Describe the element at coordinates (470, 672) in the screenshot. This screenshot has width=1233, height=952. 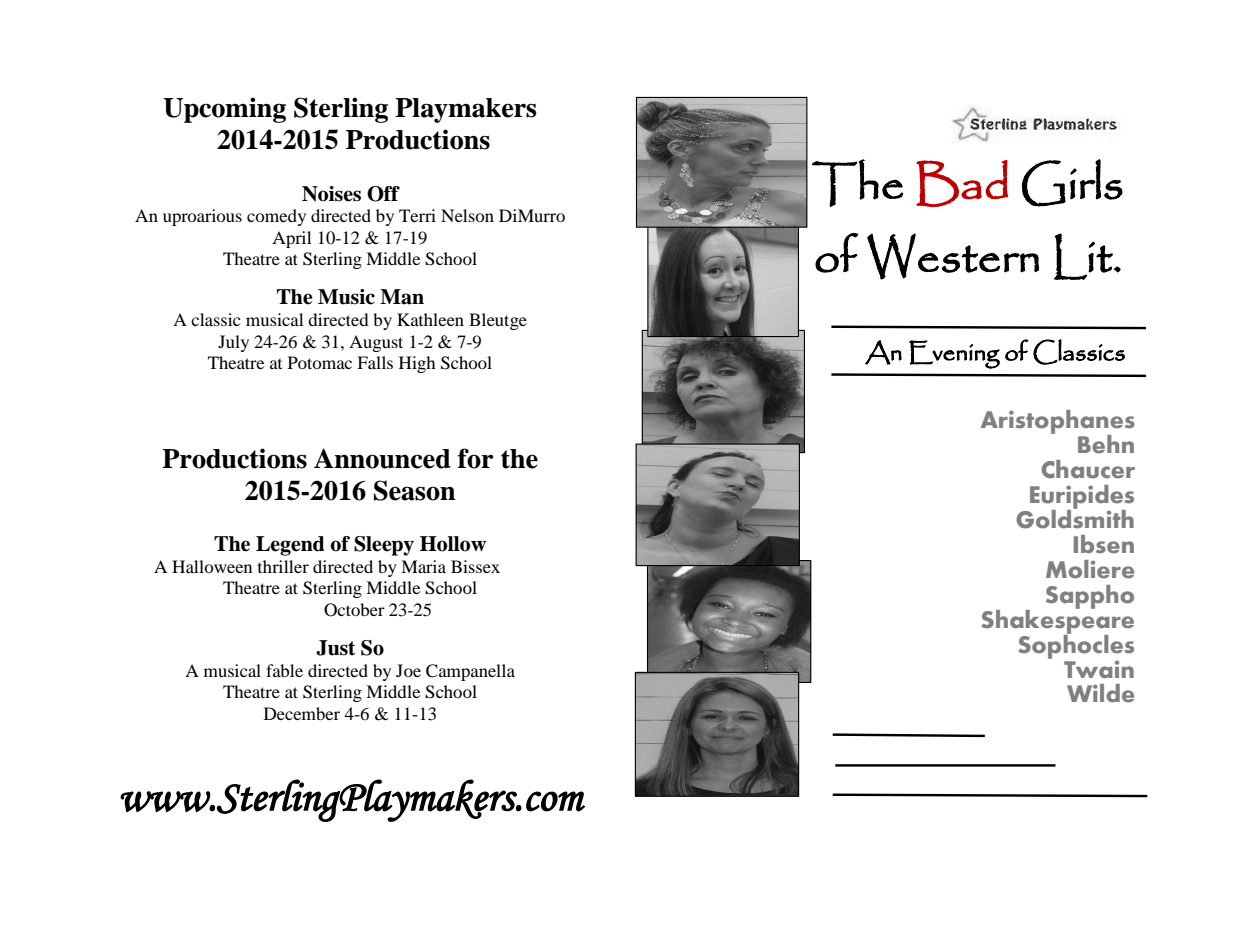
I see `Campanella` at that location.
